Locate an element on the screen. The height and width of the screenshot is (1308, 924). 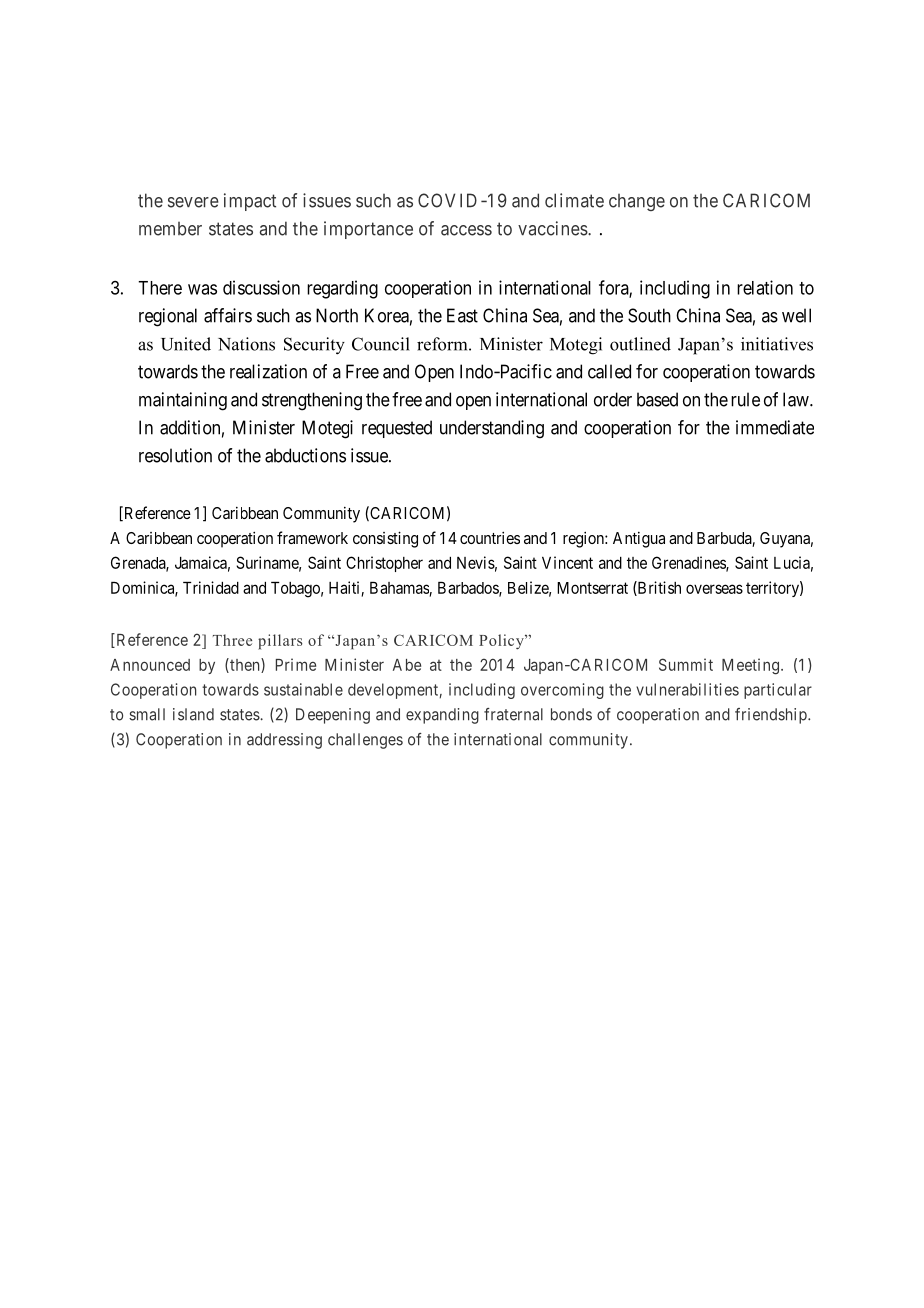
Trinidad is located at coordinates (211, 587).
